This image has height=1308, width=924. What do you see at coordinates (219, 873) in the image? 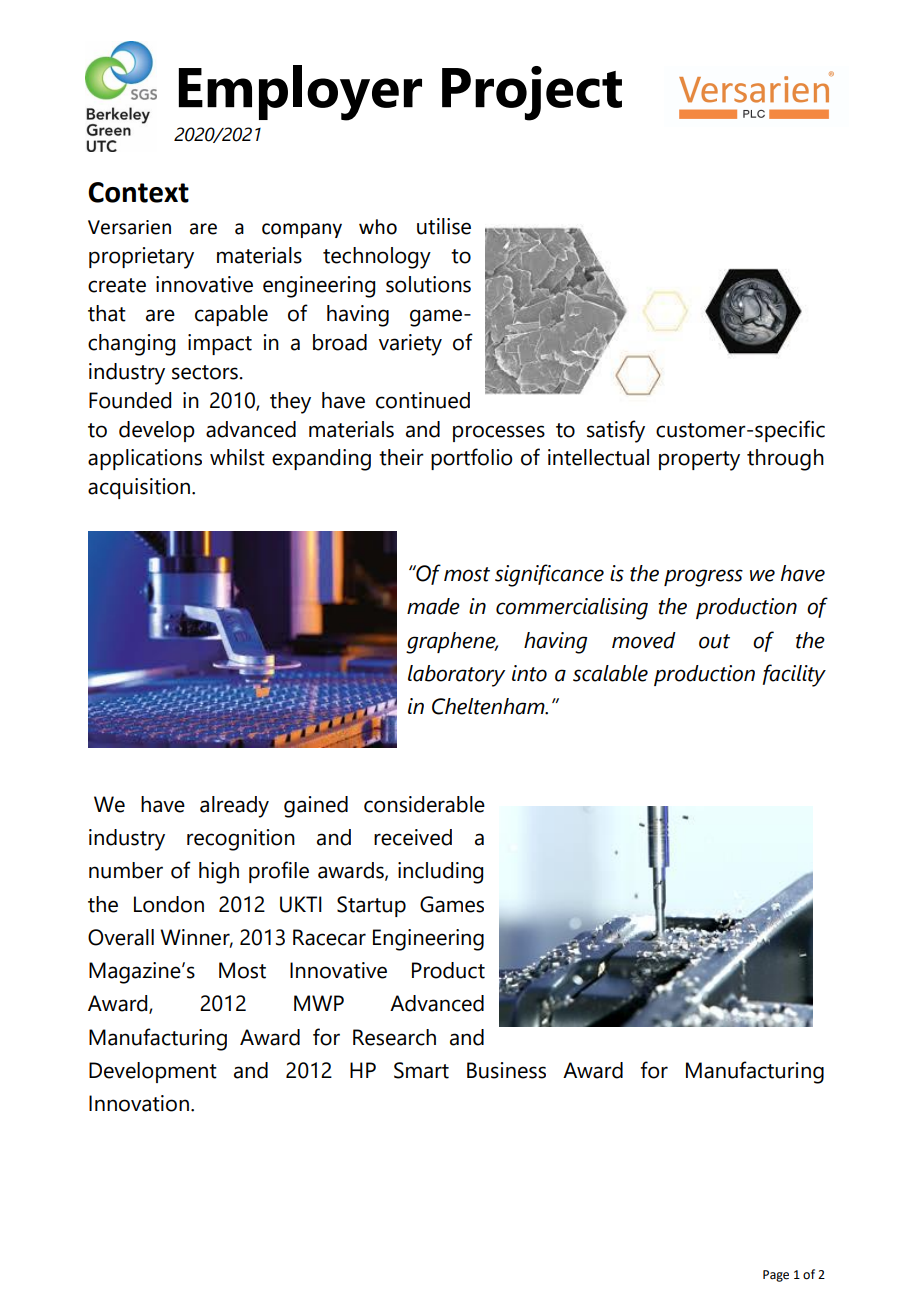
I see `high` at bounding box center [219, 873].
